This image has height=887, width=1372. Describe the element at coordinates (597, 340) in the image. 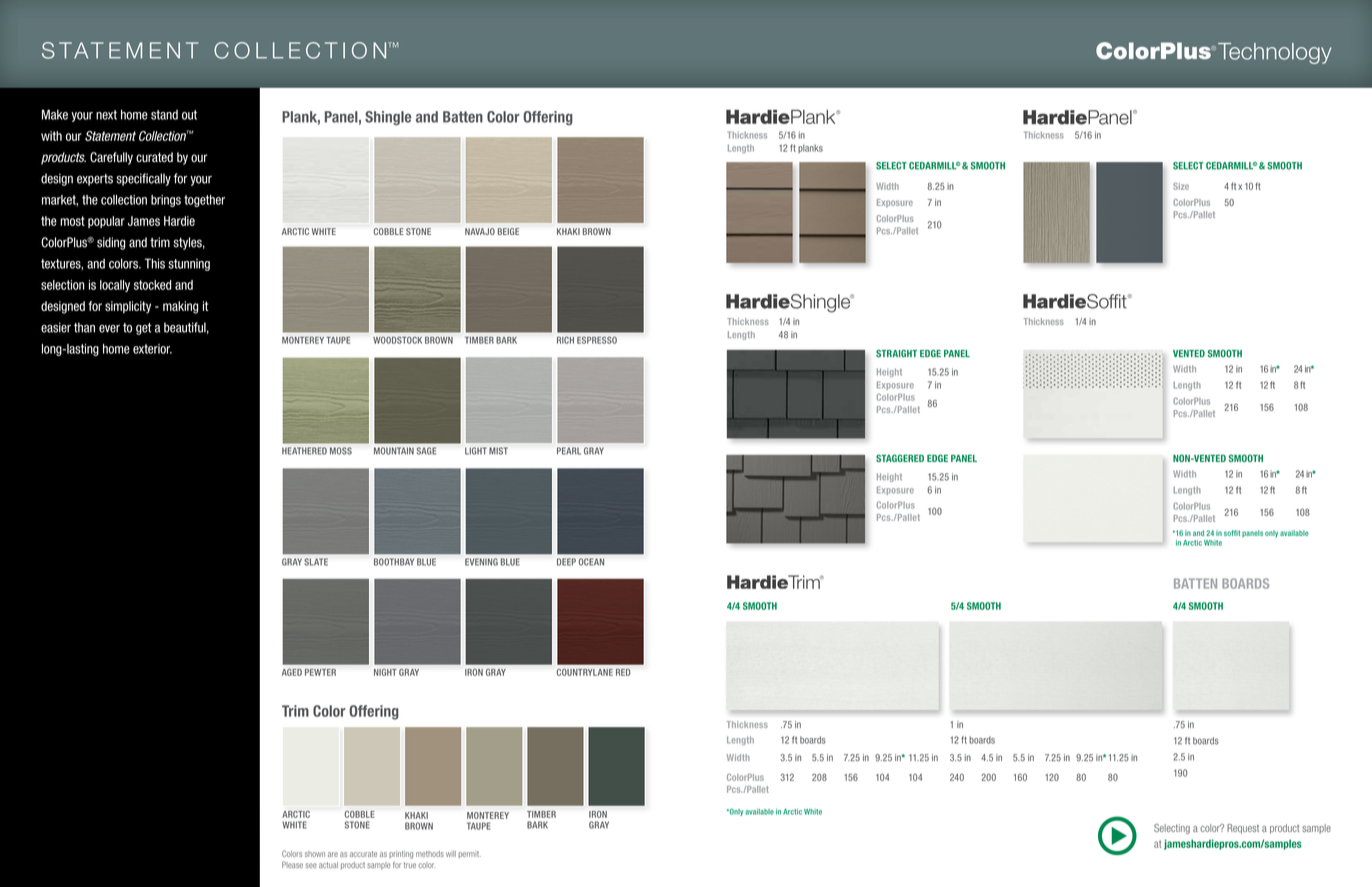

I see `ESPRESSO` at that location.
